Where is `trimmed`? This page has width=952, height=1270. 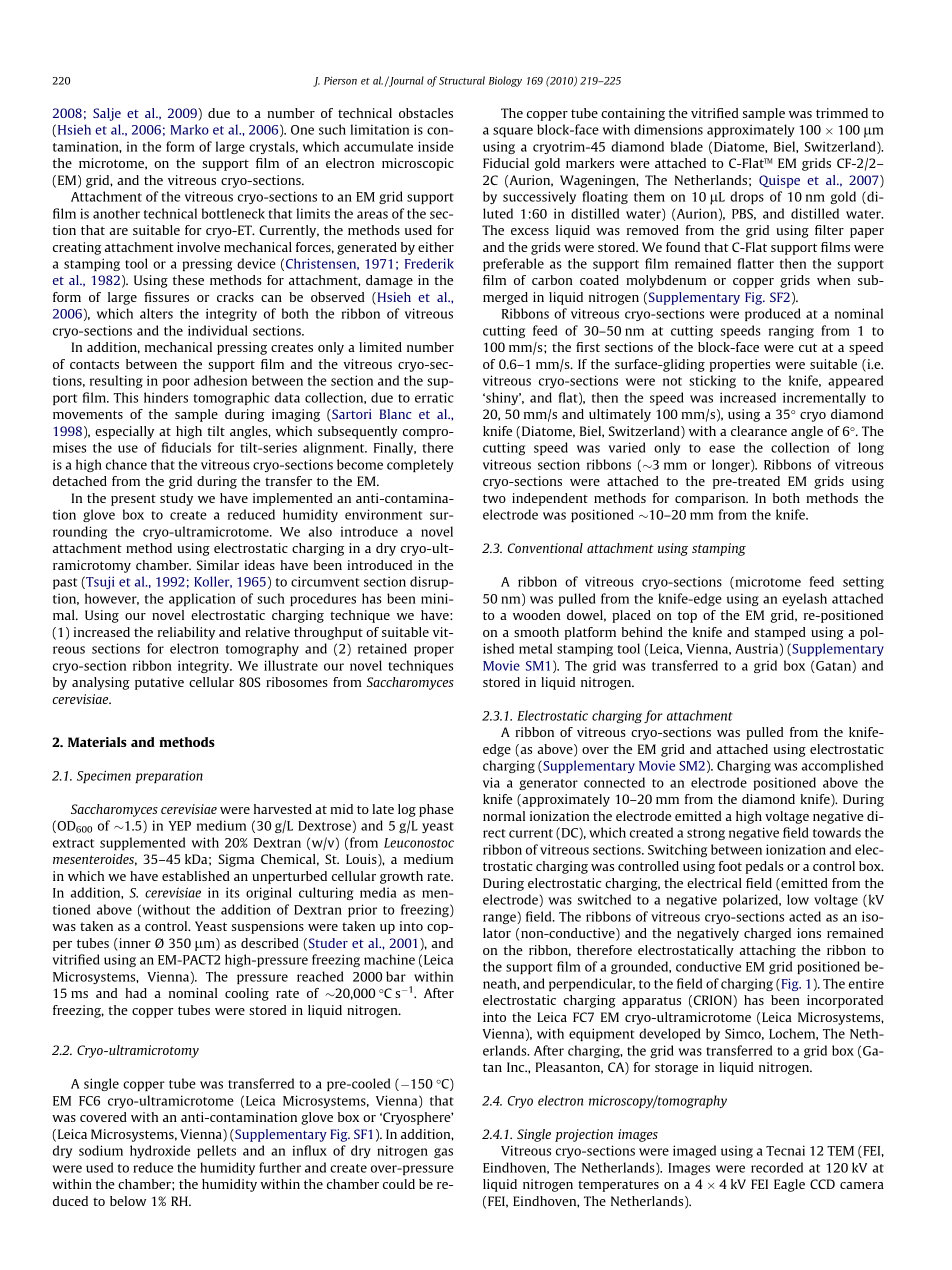
trimmed is located at coordinates (842, 113).
